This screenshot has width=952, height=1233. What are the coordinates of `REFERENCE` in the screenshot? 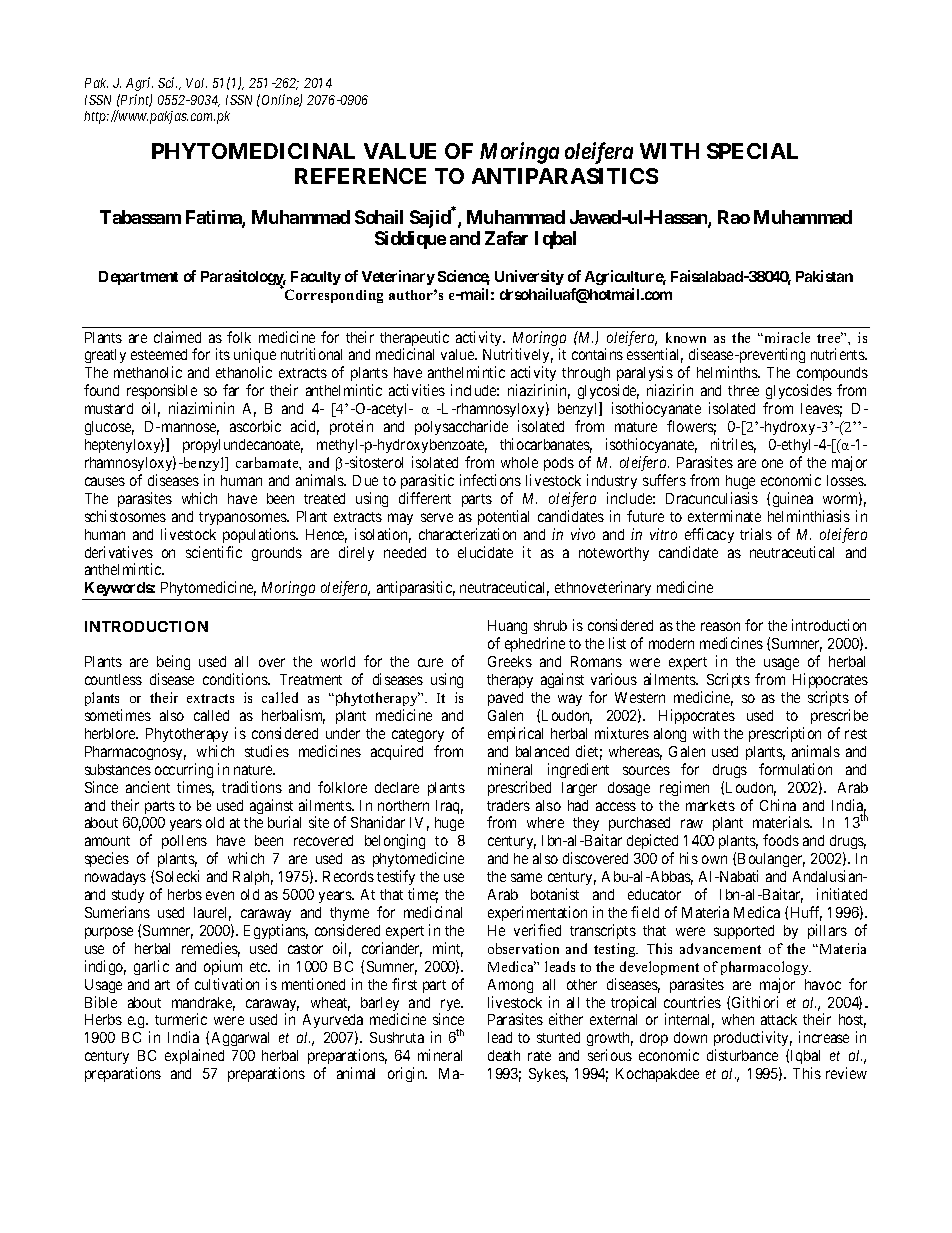 It's located at (360, 176).
